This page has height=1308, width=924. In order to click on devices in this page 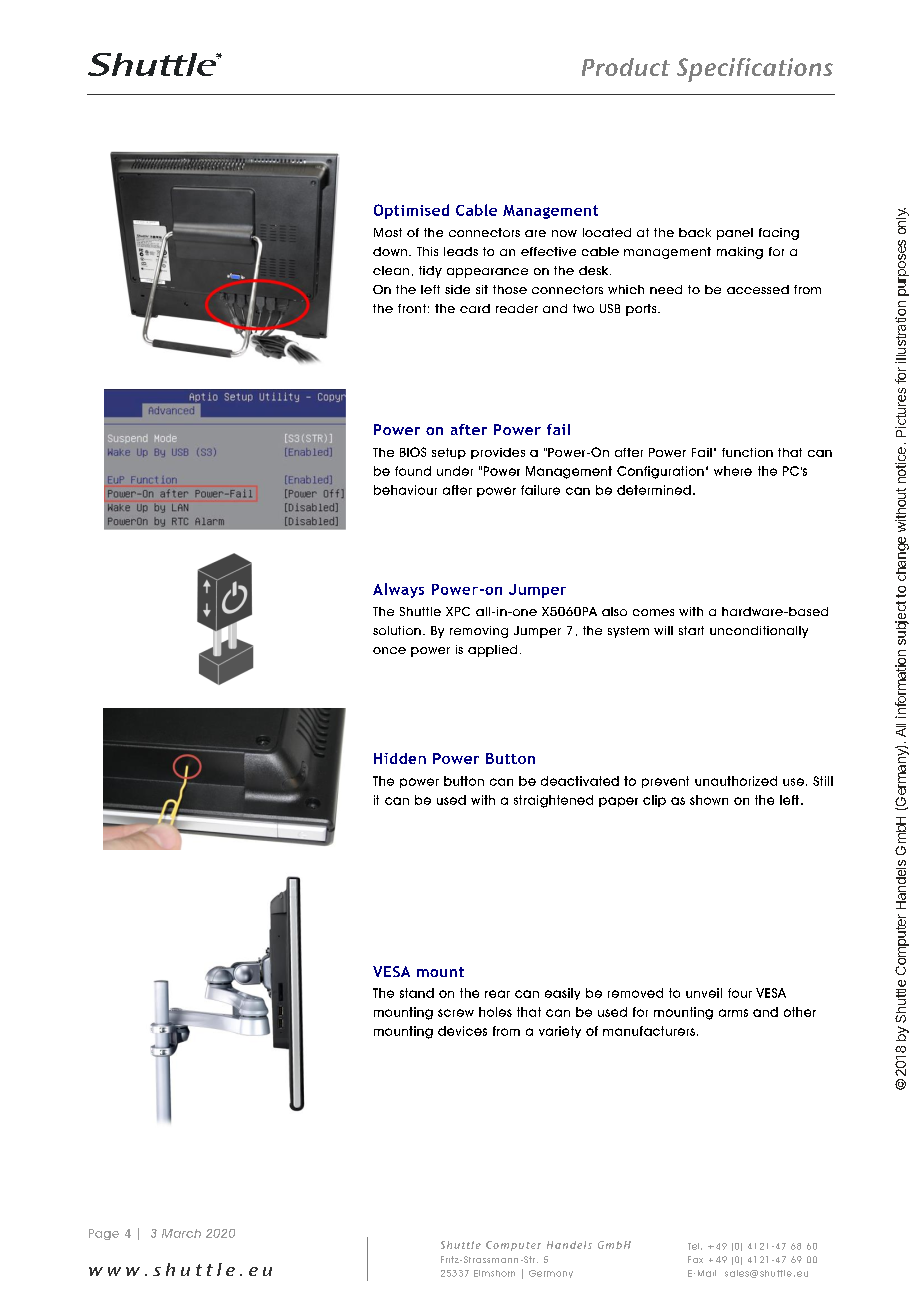, I will do `click(462, 1031)`.
